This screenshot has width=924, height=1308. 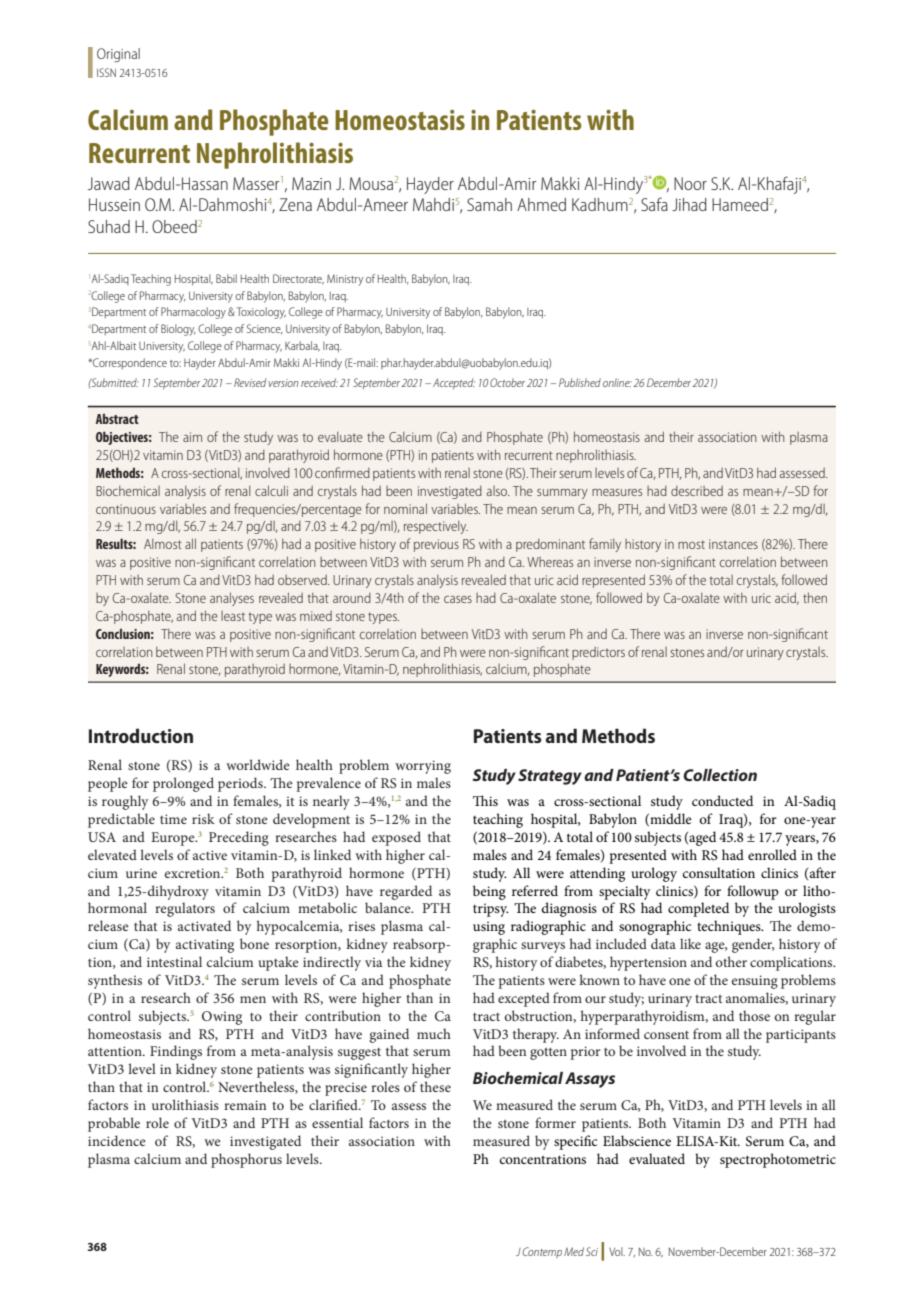 What do you see at coordinates (541, 204) in the screenshot?
I see `Ahmed` at bounding box center [541, 204].
